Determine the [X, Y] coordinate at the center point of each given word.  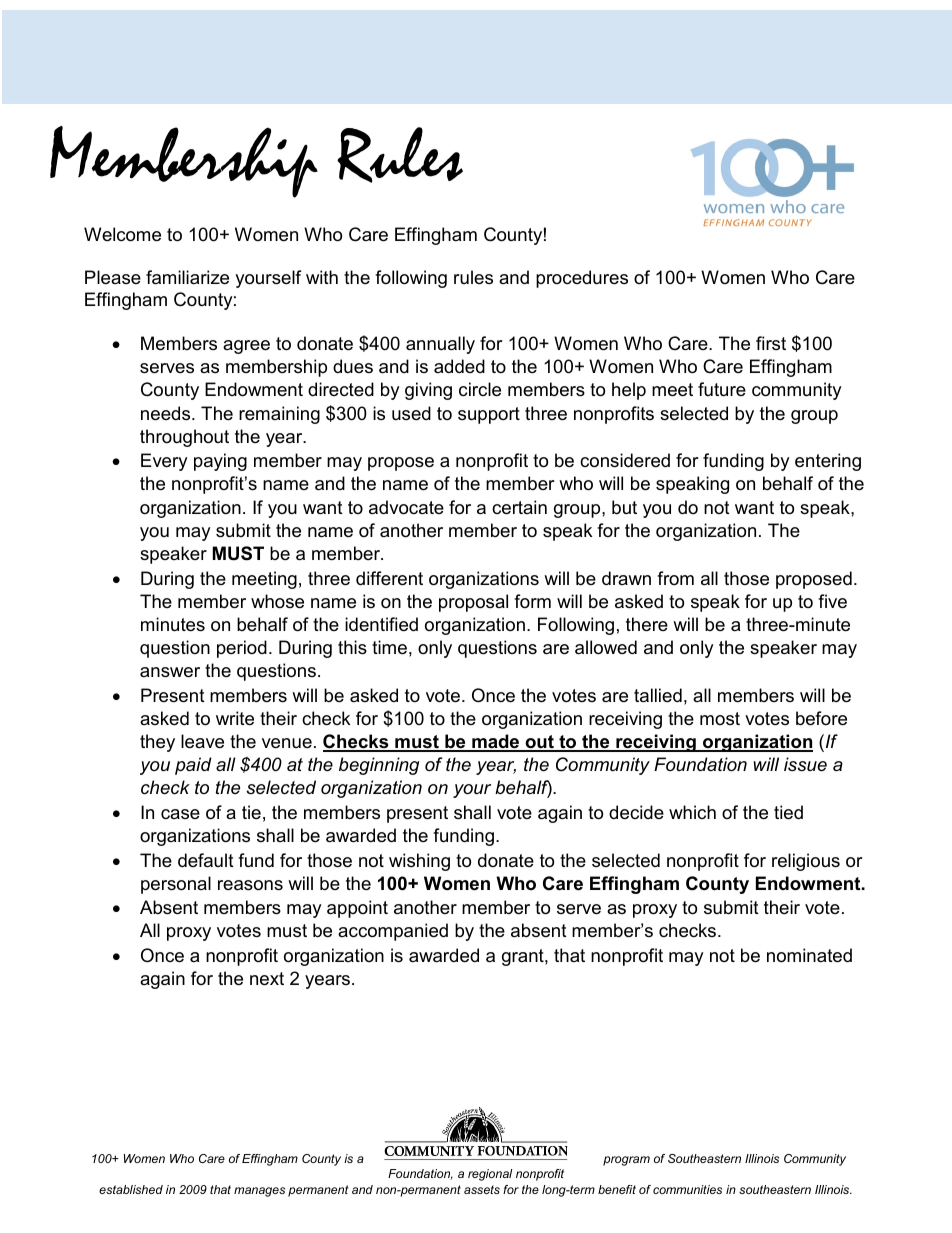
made [496, 742]
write [235, 718]
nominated [809, 955]
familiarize [187, 277]
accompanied [393, 932]
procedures [582, 279]
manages [259, 1192]
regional [490, 1175]
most [720, 718]
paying [220, 462]
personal [176, 885]
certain [519, 507]
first [771, 343]
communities [687, 1189]
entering [828, 462]
